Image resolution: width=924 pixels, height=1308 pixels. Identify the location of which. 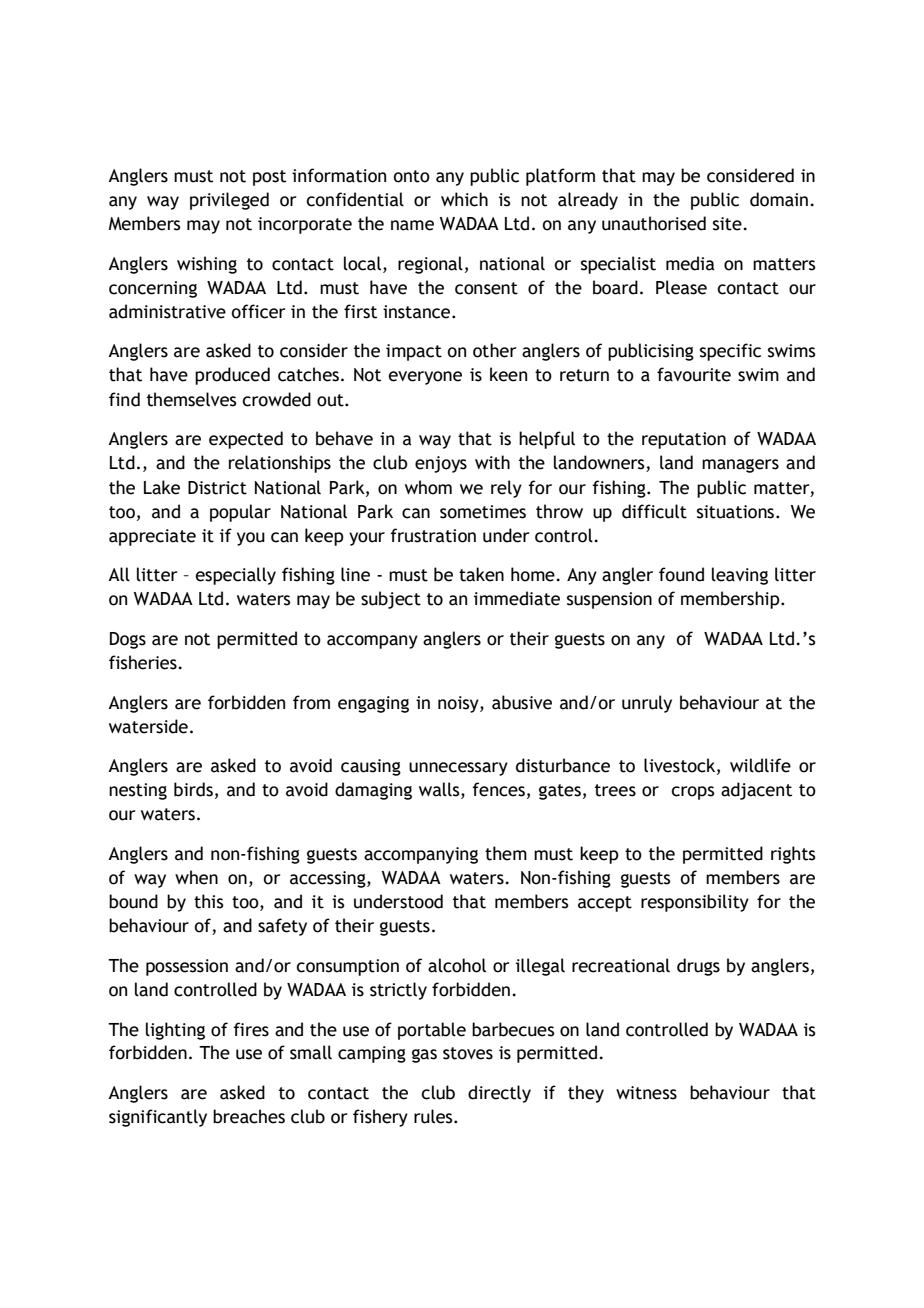
(464, 199).
